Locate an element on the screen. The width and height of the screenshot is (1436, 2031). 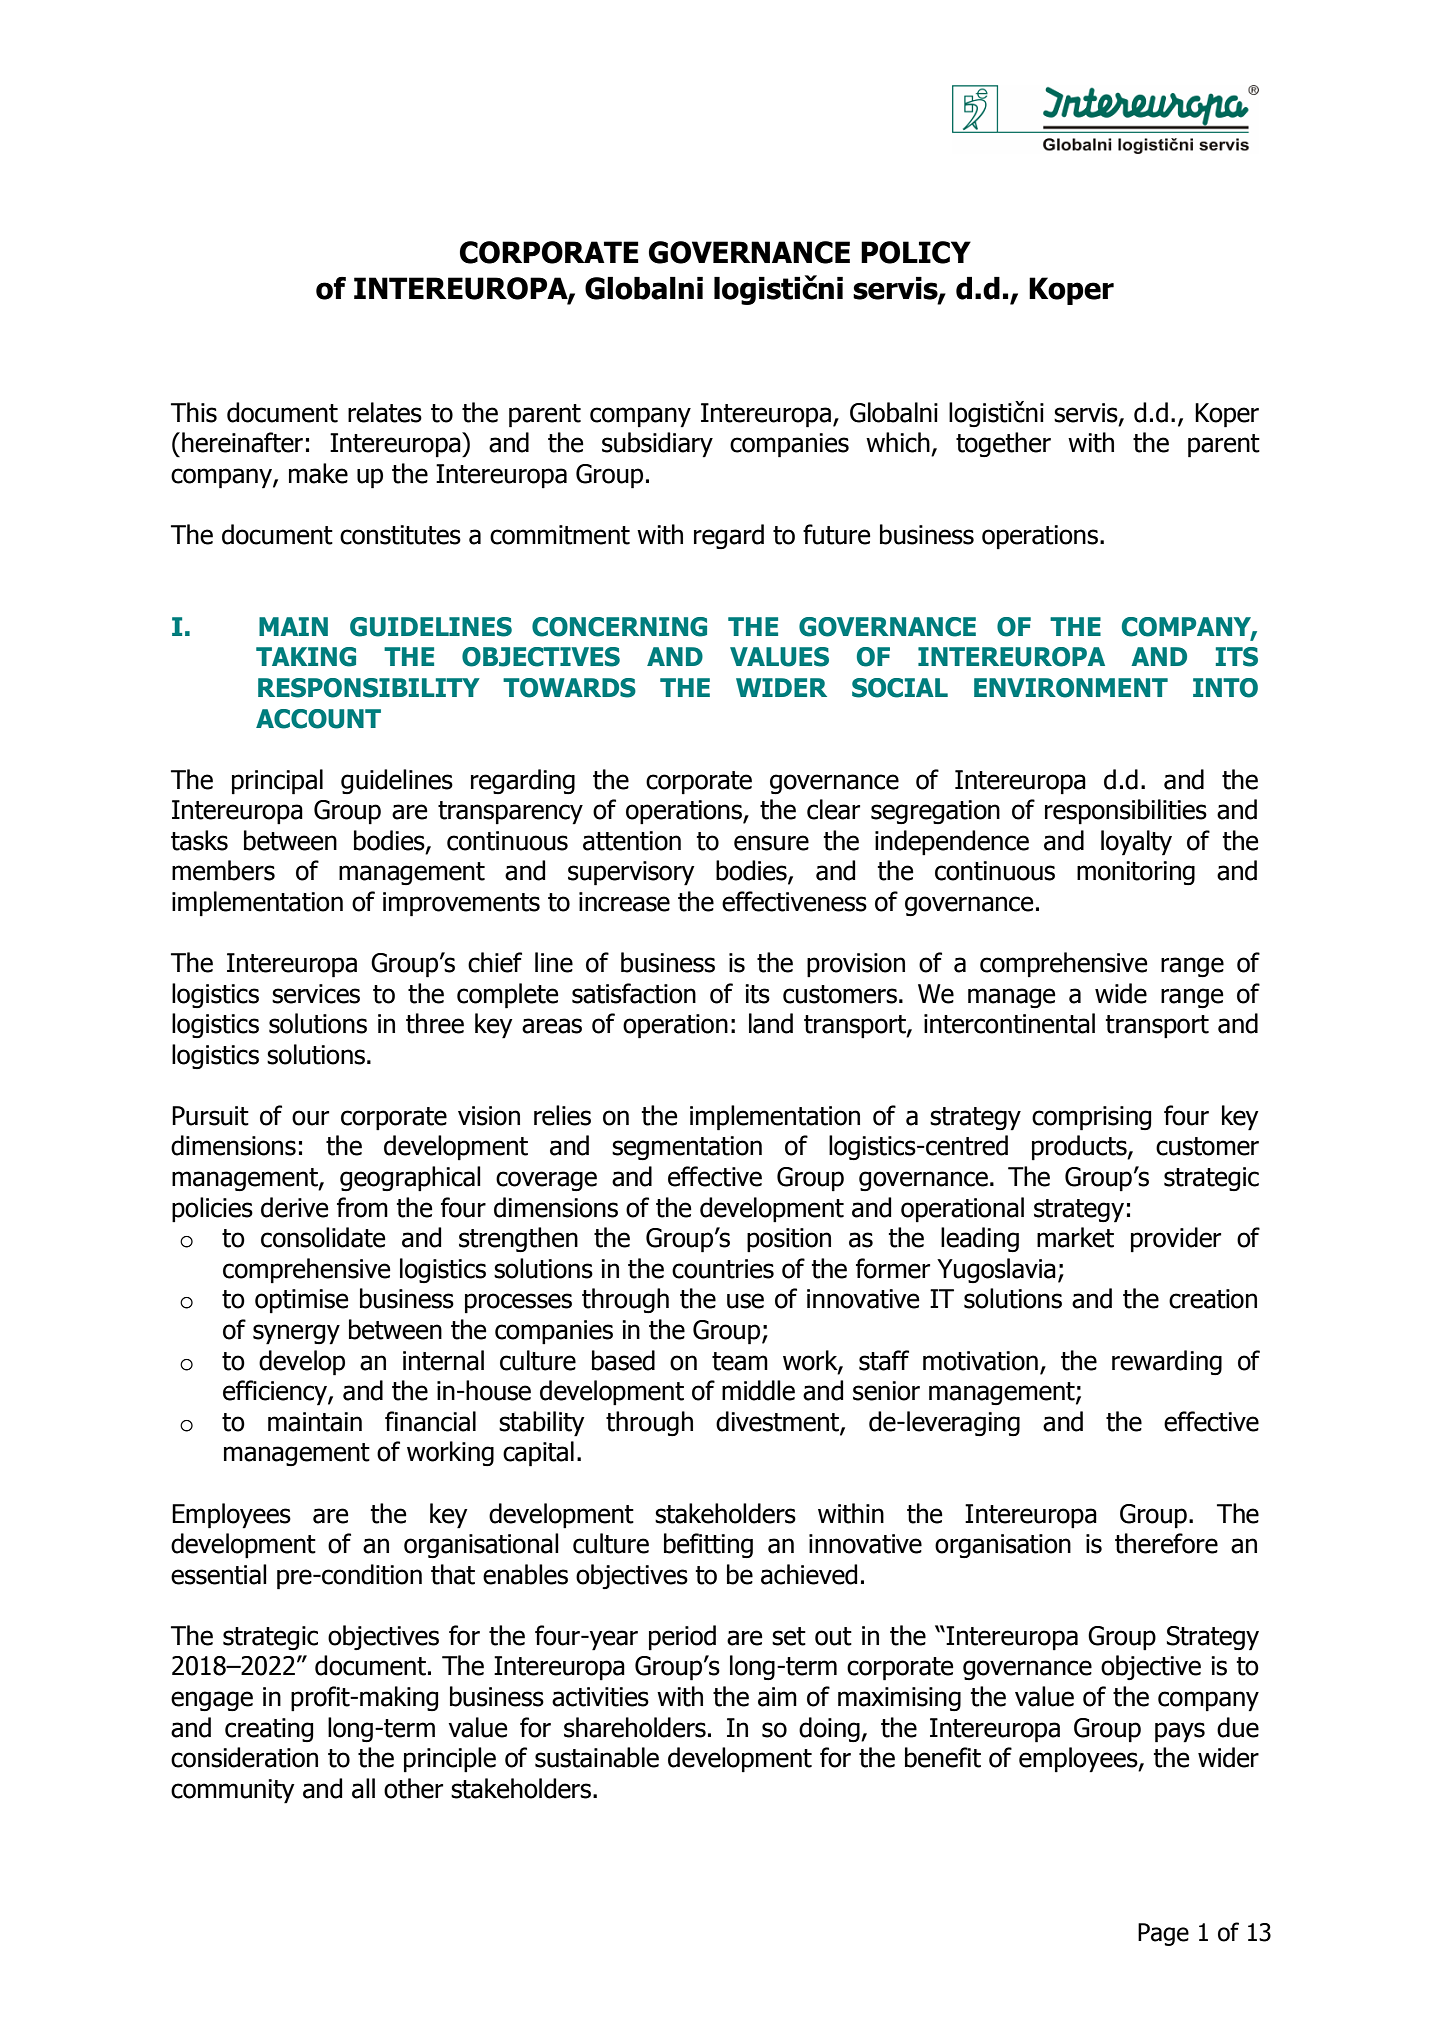
monitoring is located at coordinates (1136, 873).
